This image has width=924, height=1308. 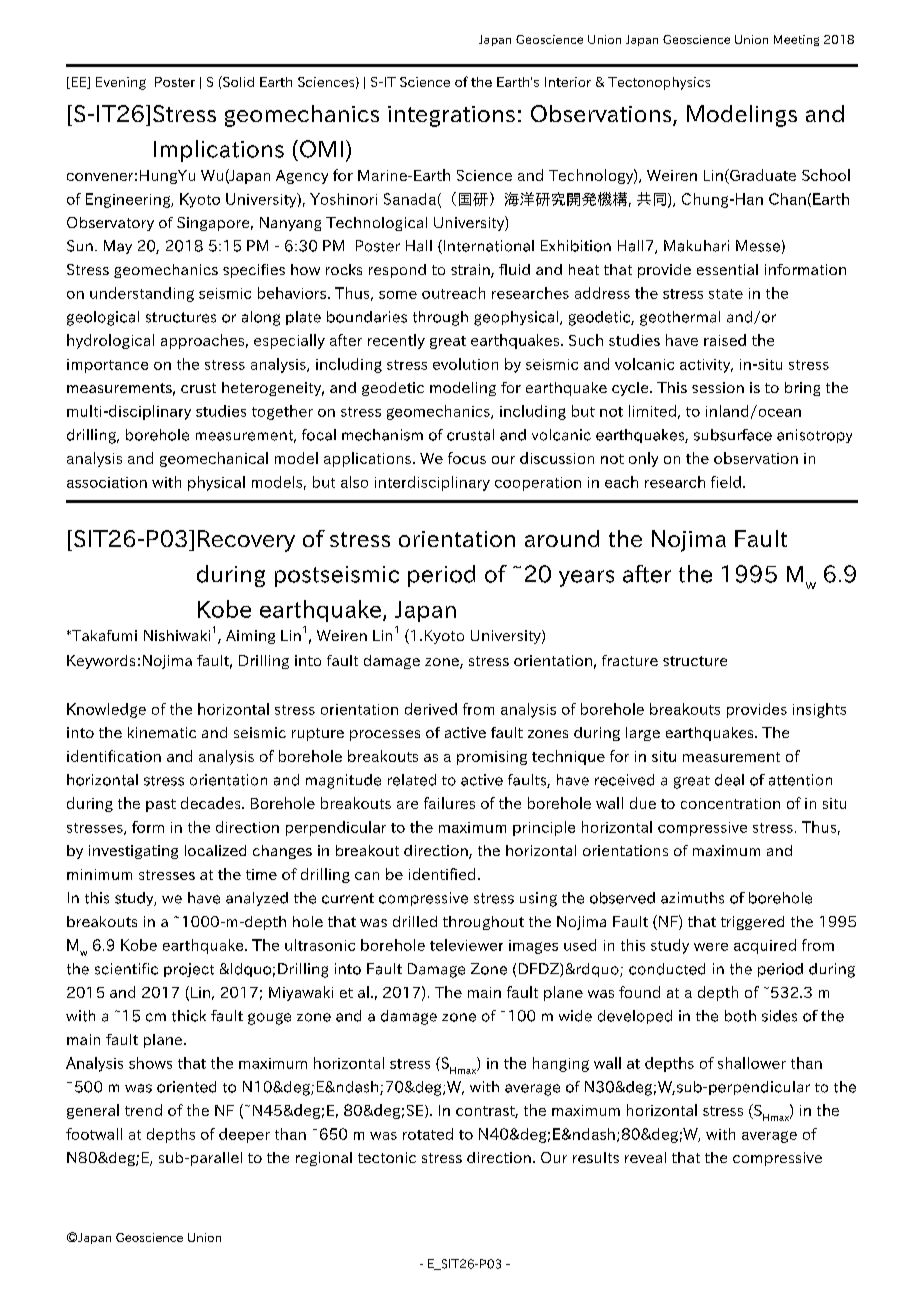 What do you see at coordinates (133, 852) in the image?
I see `investigating` at bounding box center [133, 852].
